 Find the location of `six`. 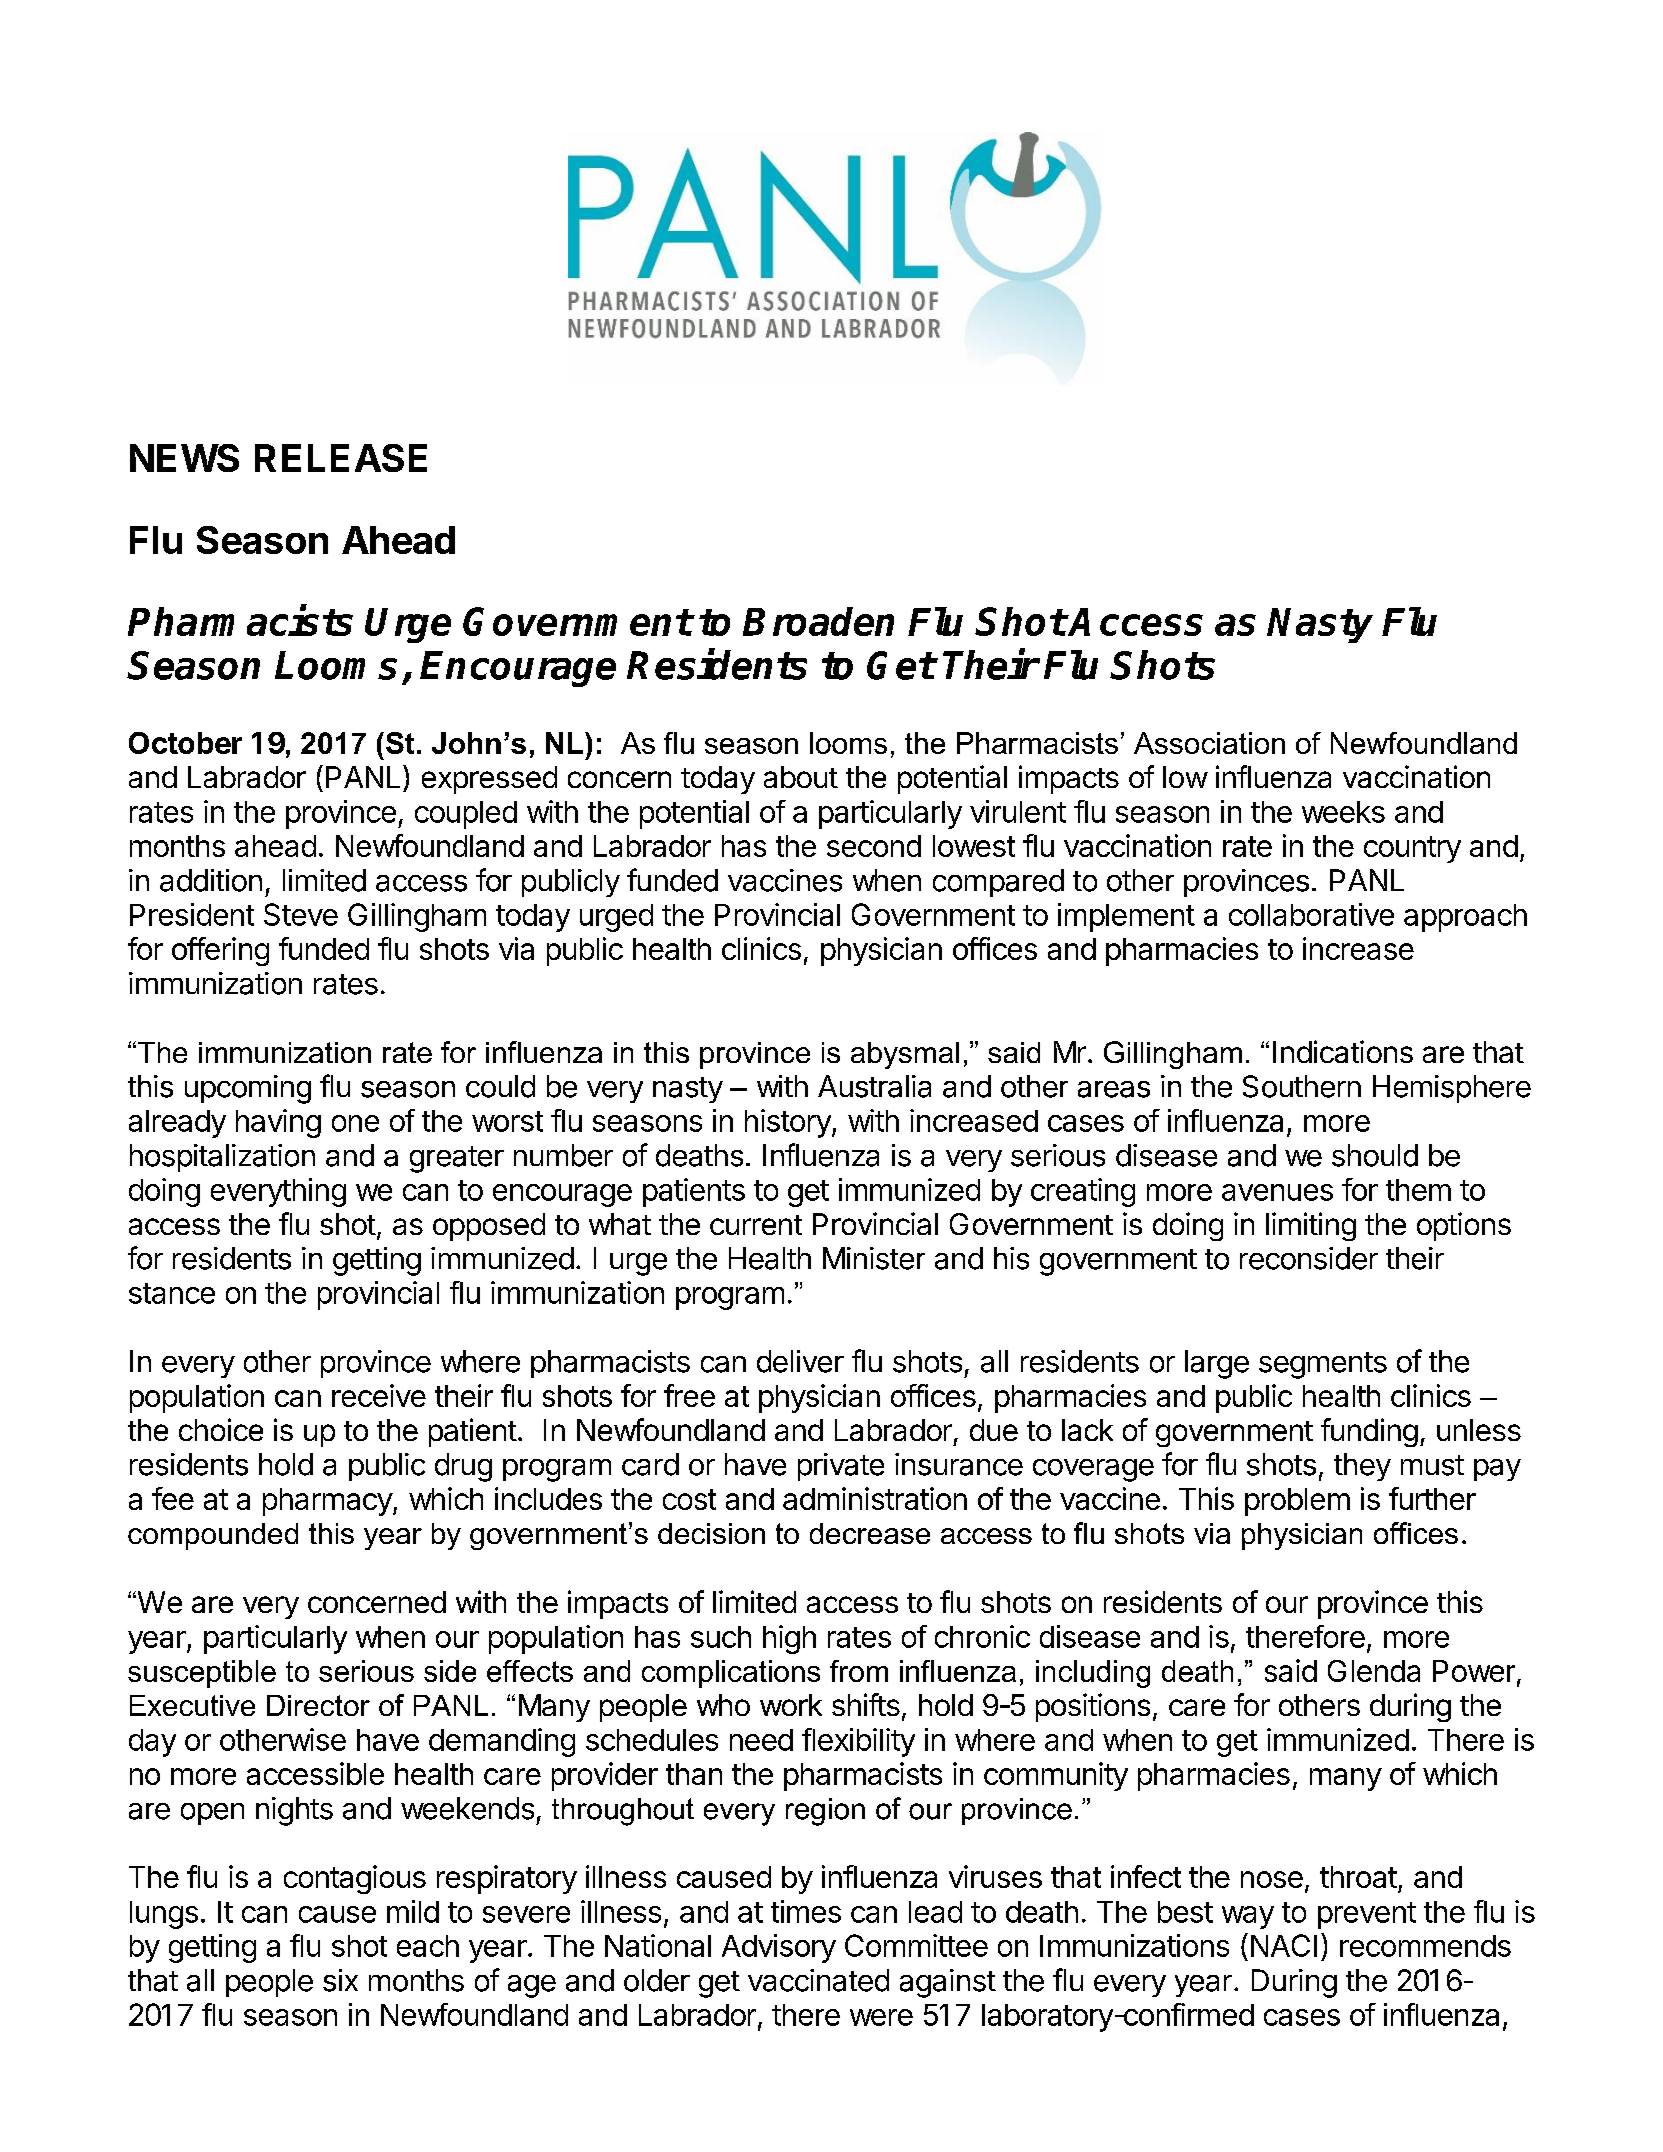

six is located at coordinates (340, 1980).
